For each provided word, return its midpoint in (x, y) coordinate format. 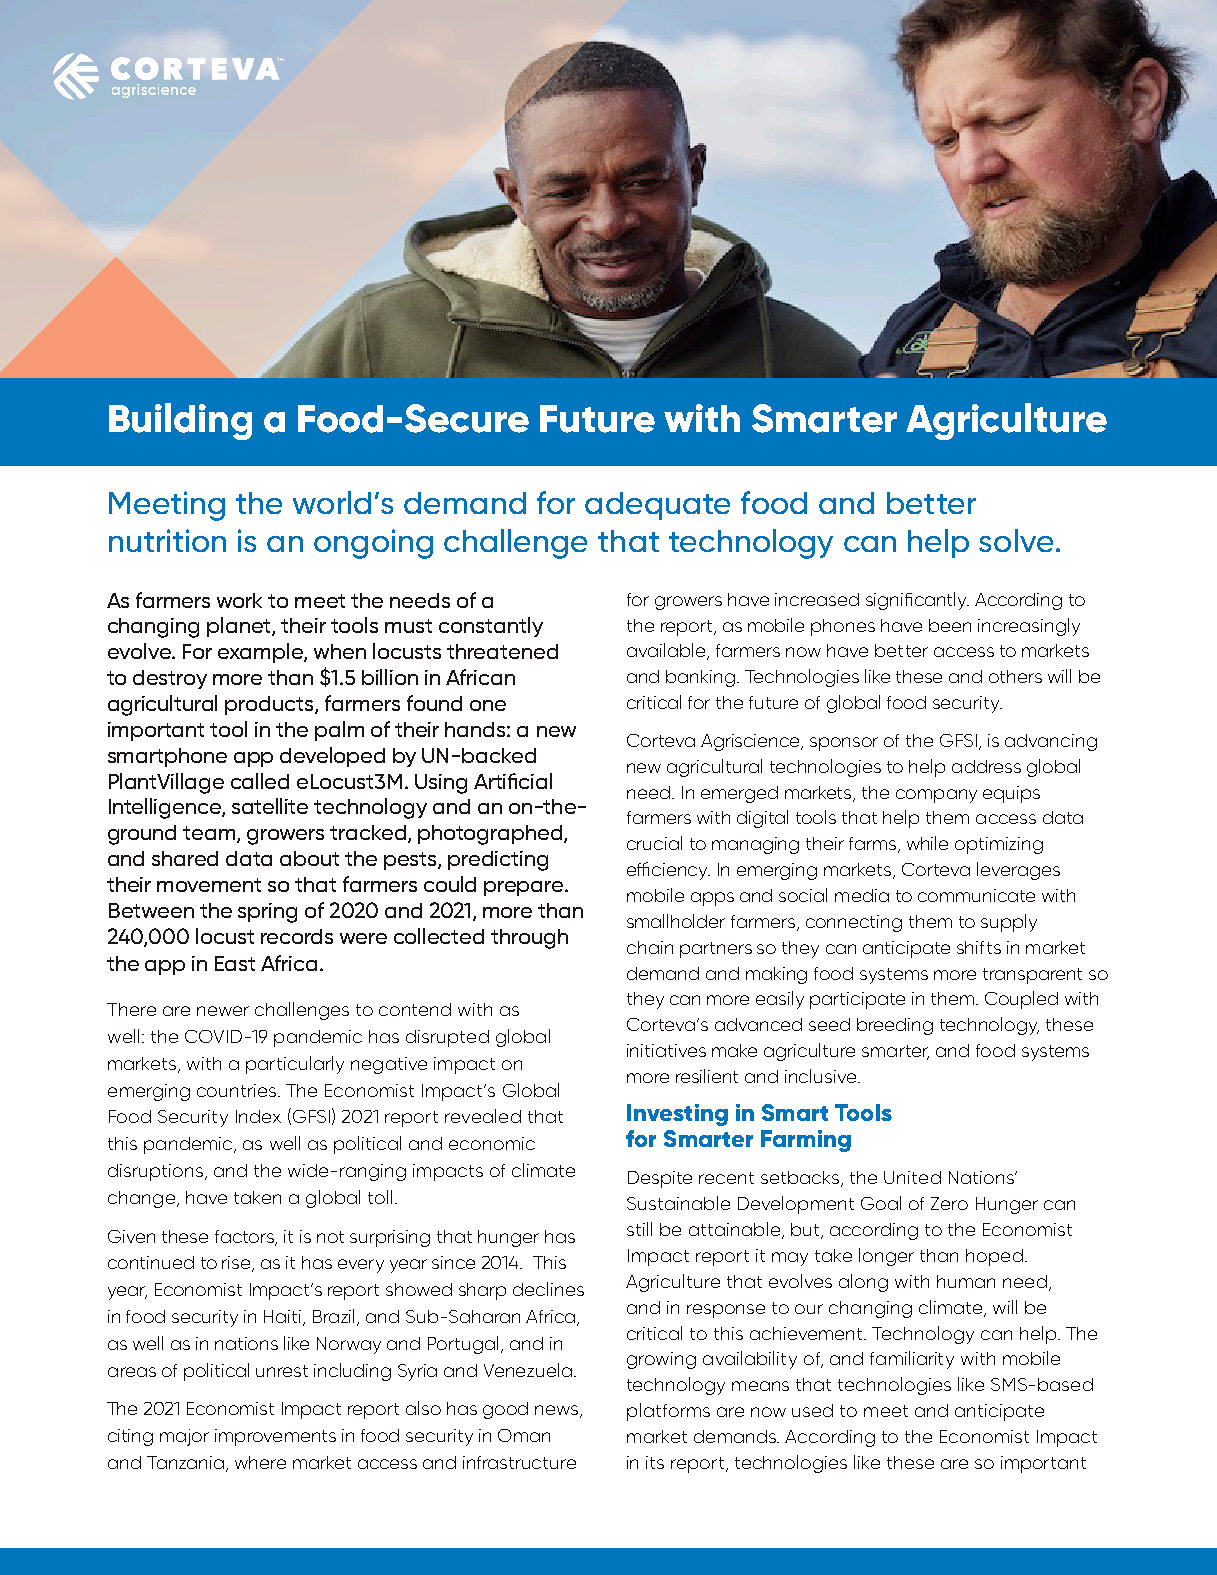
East (235, 963)
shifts (979, 947)
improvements (275, 1437)
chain (650, 947)
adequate (657, 506)
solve (1016, 540)
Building (180, 421)
